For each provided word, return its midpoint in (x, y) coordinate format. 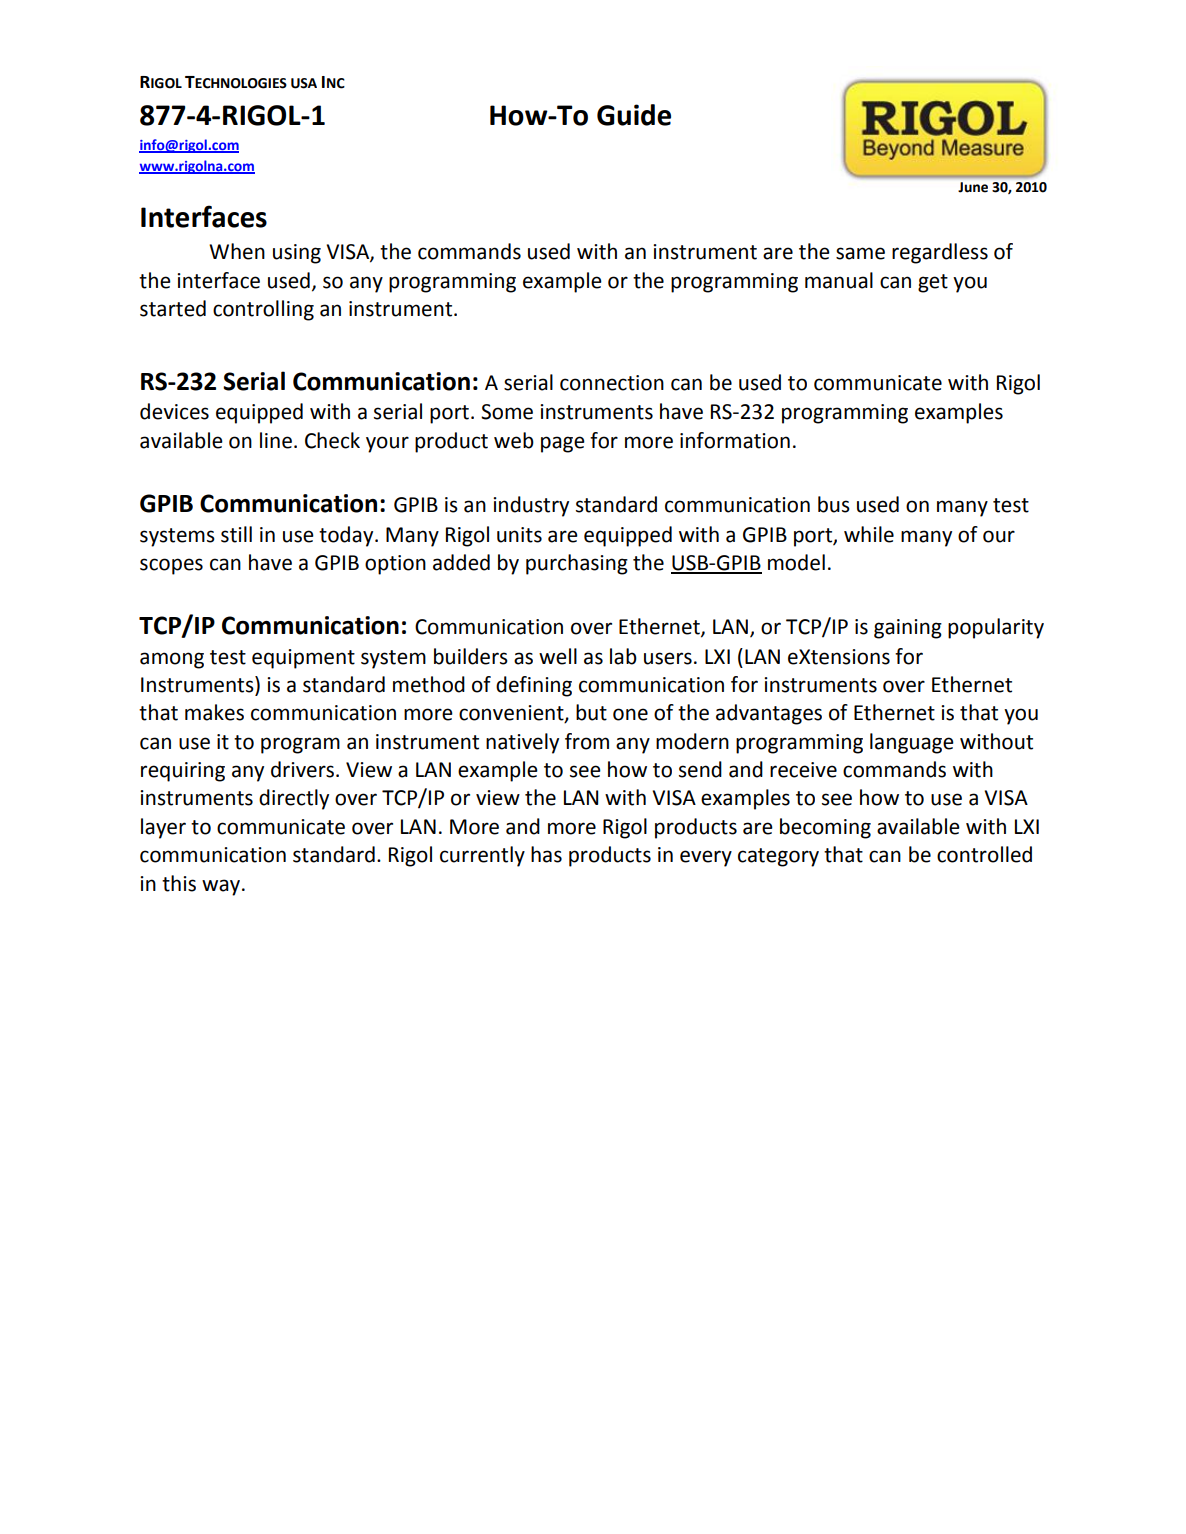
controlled (984, 854)
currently (482, 856)
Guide (634, 115)
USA (304, 83)
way (222, 887)
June (973, 187)
